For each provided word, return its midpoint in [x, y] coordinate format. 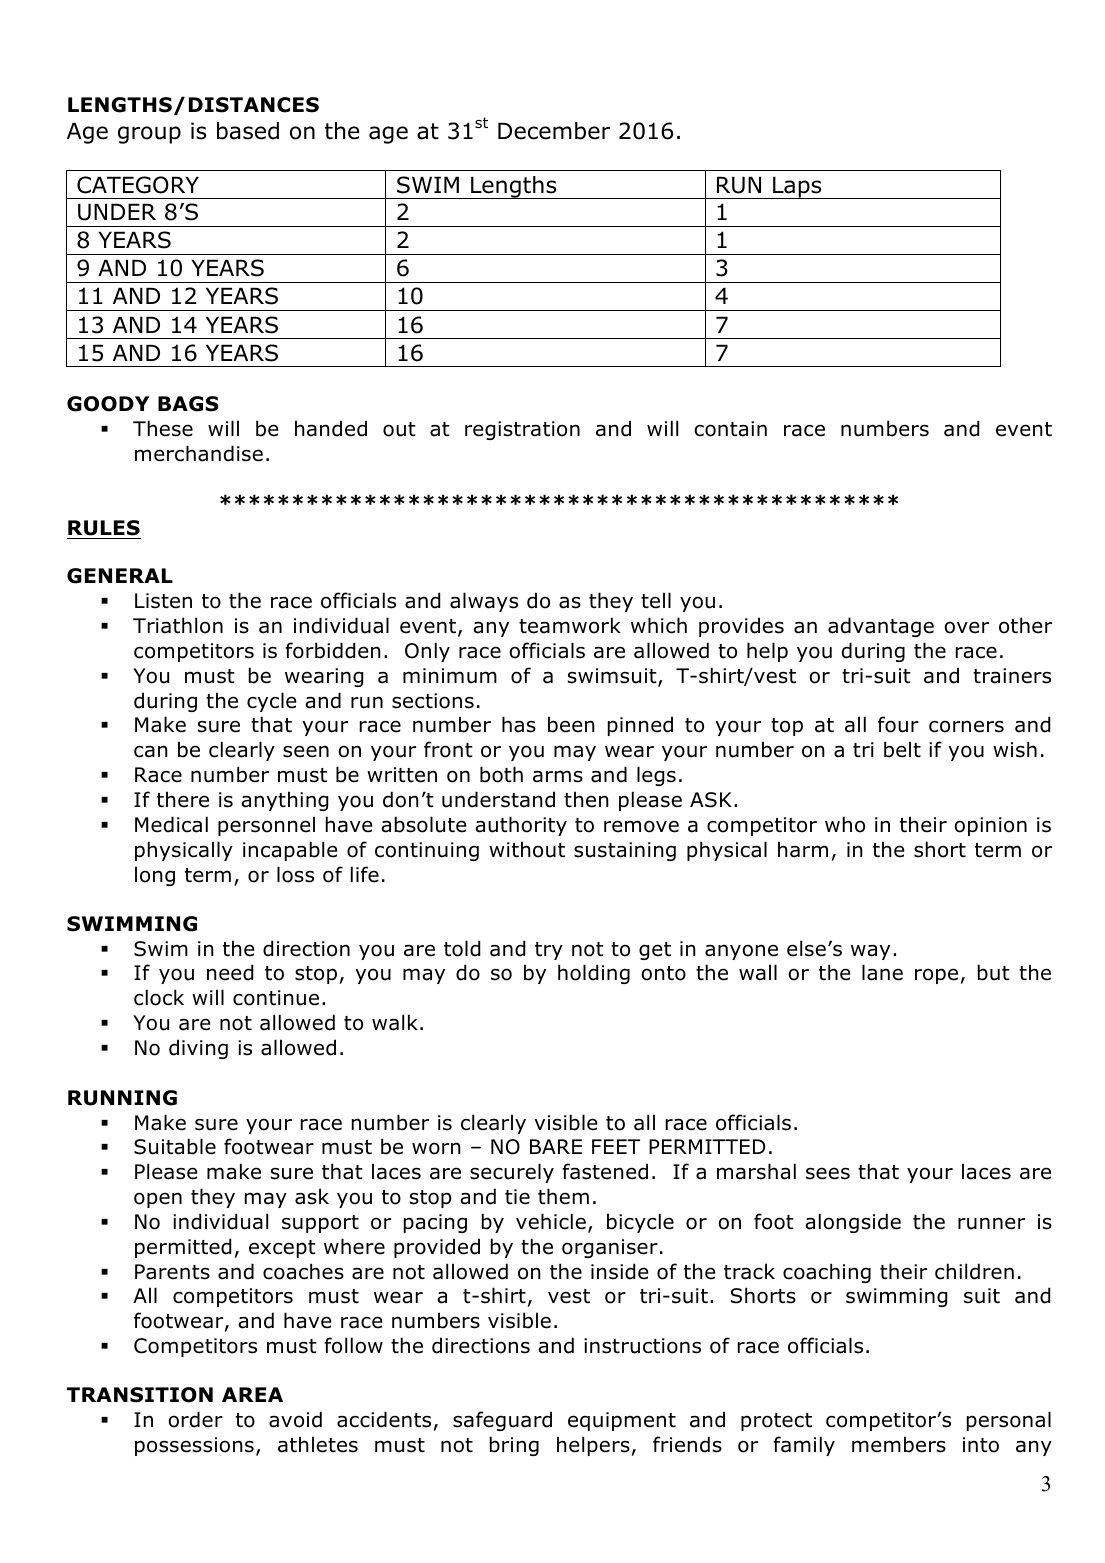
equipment [622, 1421]
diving [198, 1049]
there [183, 799]
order [195, 1419]
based [248, 131]
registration [522, 430]
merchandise [199, 453]
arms [558, 776]
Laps [797, 187]
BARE [556, 1146]
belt [902, 749]
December [554, 131]
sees [828, 1173]
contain [730, 429]
